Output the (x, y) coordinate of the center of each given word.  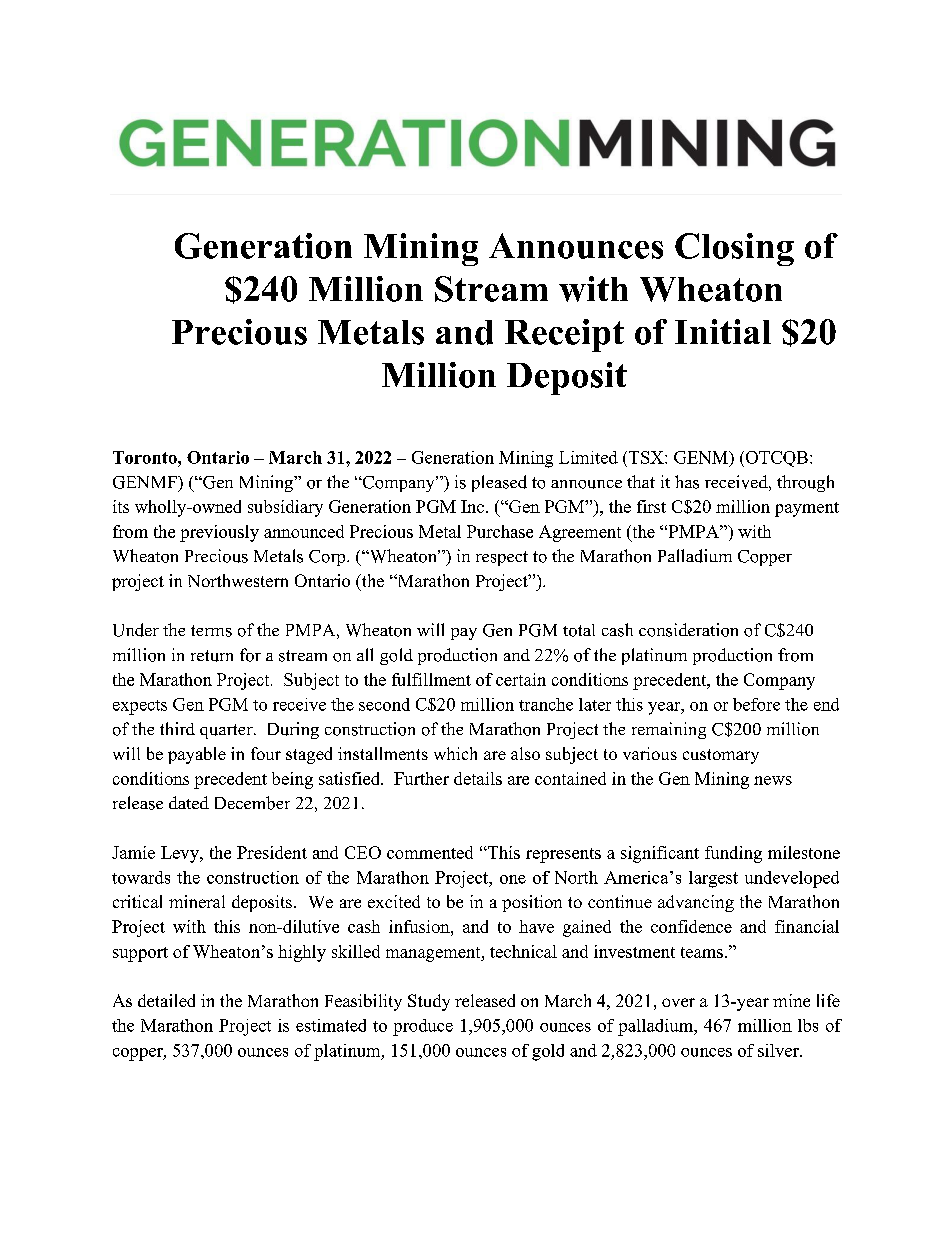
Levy (181, 854)
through (805, 483)
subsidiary (285, 508)
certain (521, 679)
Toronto (146, 457)
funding (733, 854)
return (212, 656)
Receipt (564, 335)
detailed (166, 1000)
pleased (499, 483)
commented (430, 852)
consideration (688, 630)
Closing (734, 249)
